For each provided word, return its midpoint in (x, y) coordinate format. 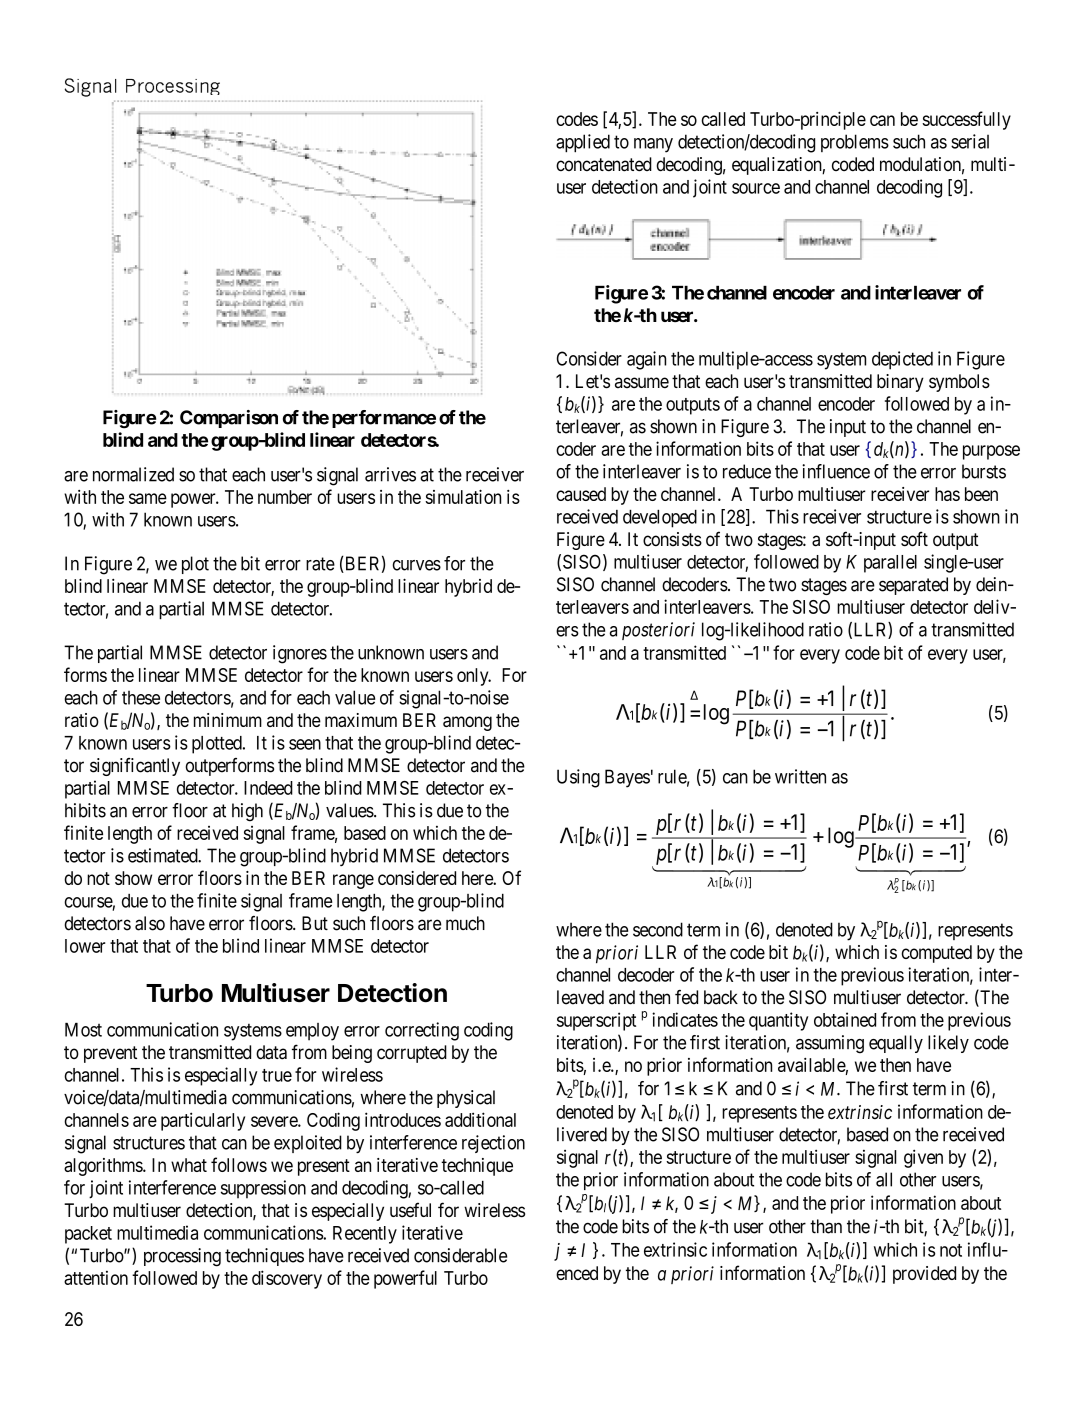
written (800, 776)
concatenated (604, 164)
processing (182, 1257)
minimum (228, 720)
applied (583, 143)
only (474, 677)
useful (410, 1210)
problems (855, 143)
